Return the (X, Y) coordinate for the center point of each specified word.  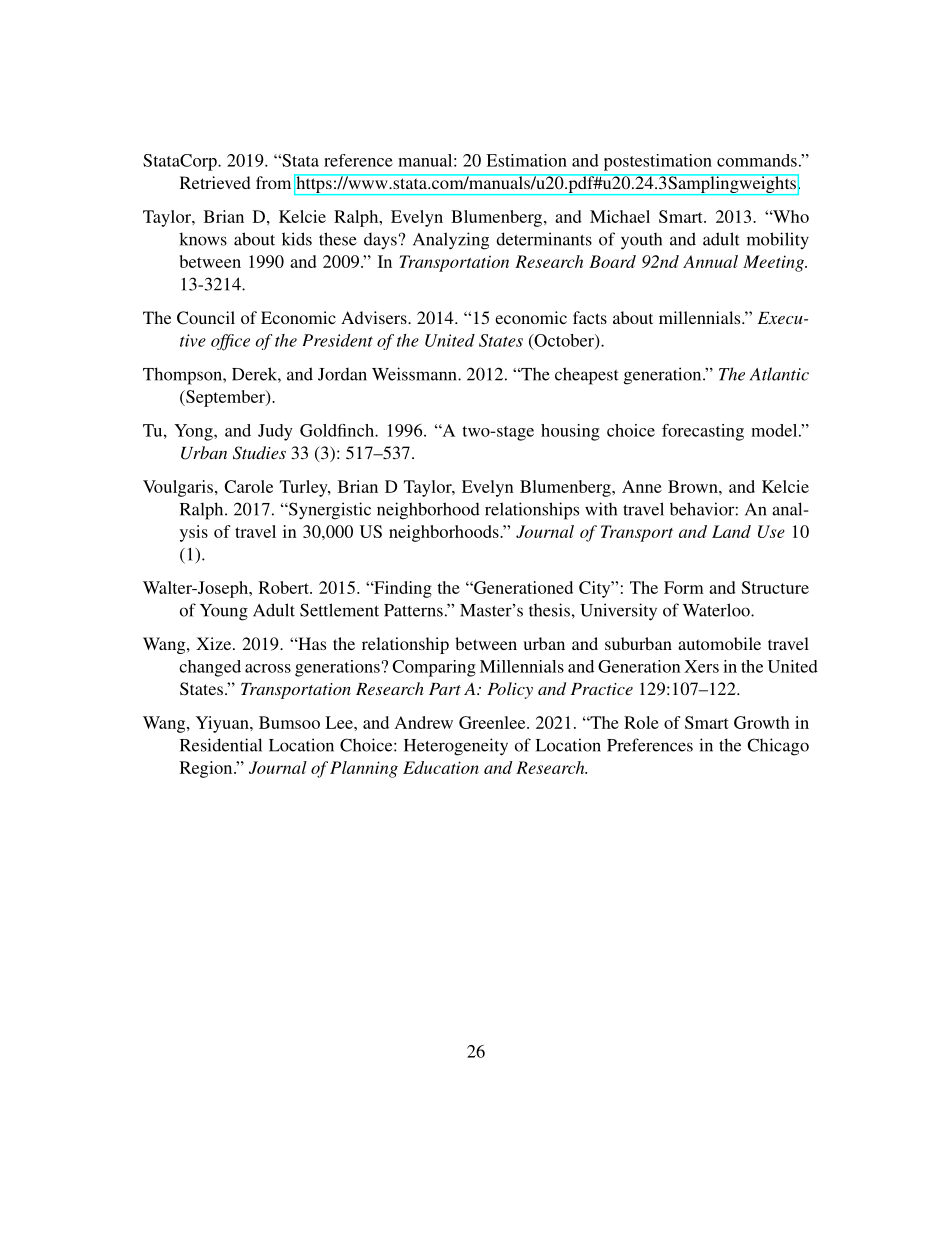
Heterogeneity (456, 747)
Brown (694, 486)
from (273, 182)
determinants (544, 239)
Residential (221, 745)
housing (570, 432)
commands (757, 160)
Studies (259, 453)
